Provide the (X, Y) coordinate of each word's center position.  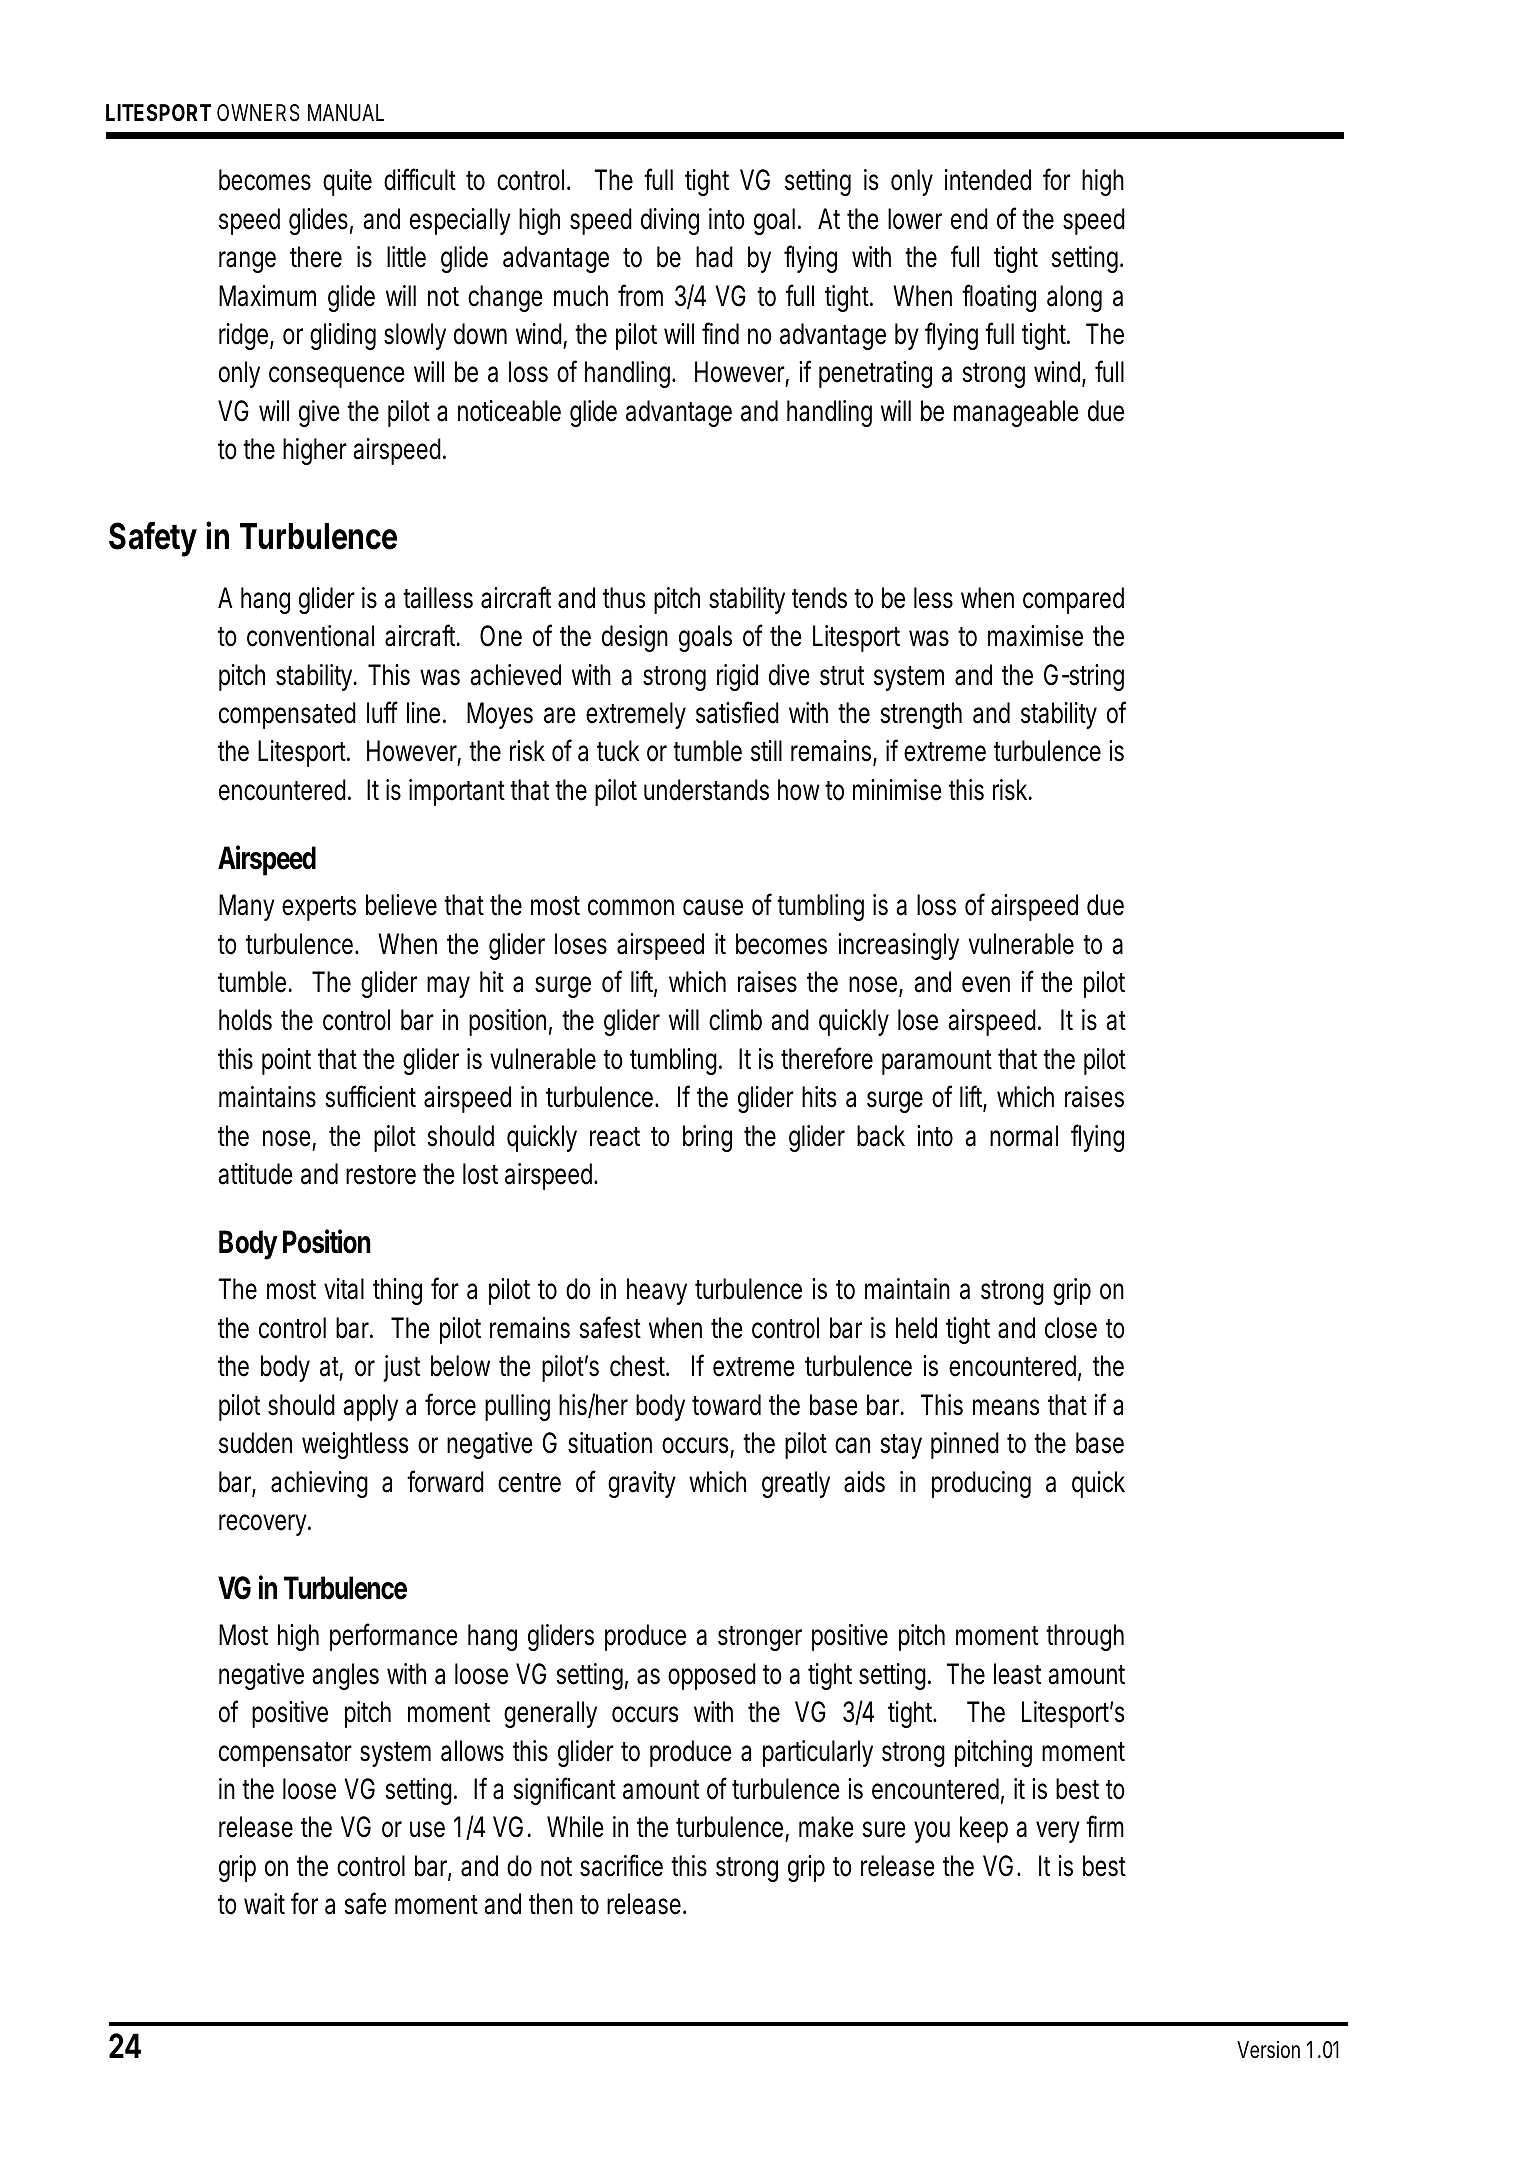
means (1006, 1407)
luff (382, 712)
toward (726, 1405)
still (766, 751)
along (1074, 298)
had (714, 257)
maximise (1035, 636)
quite (347, 182)
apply (370, 1407)
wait (264, 1904)
